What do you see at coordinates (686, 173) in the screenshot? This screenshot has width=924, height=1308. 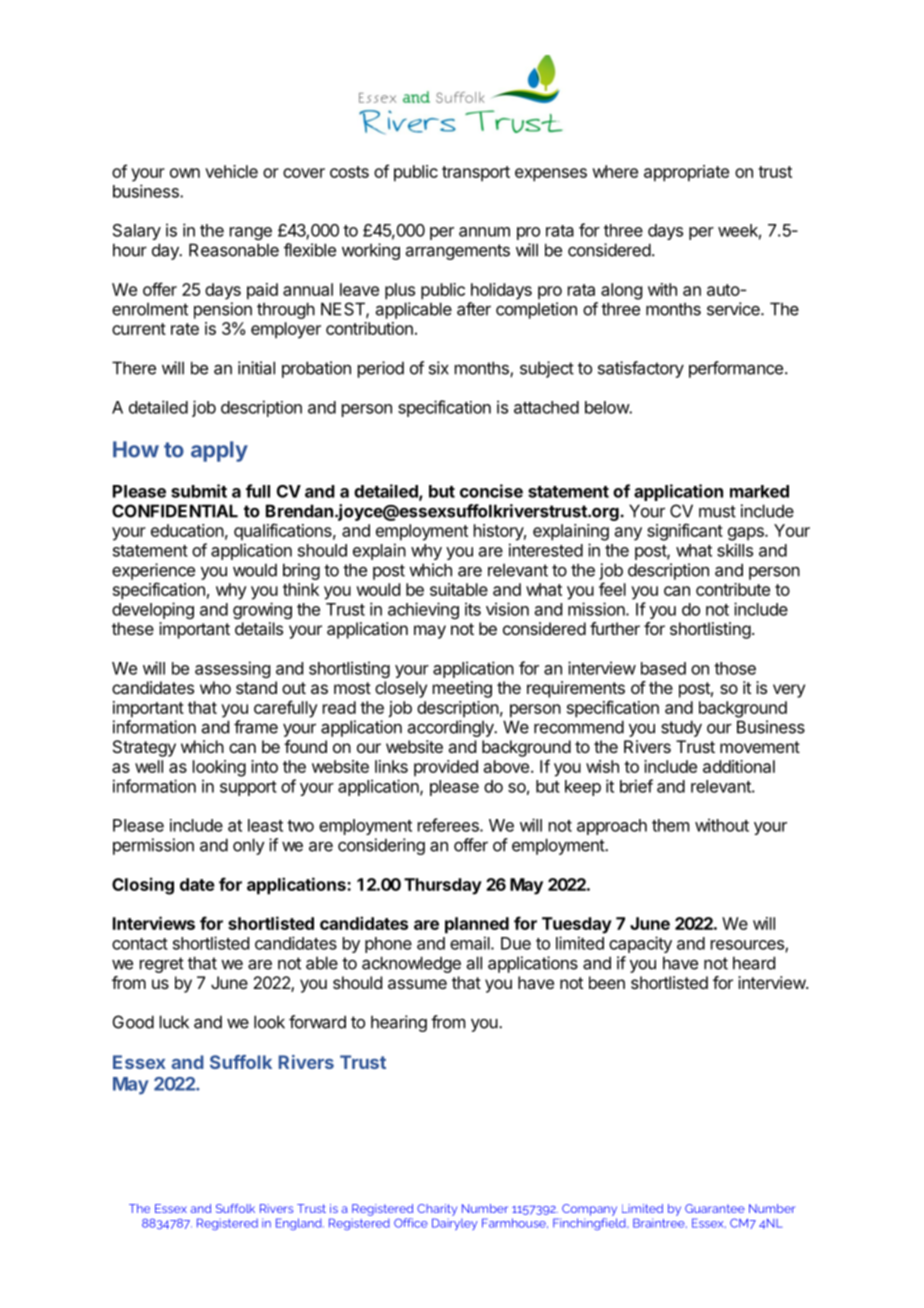 I see `appropriate` at bounding box center [686, 173].
